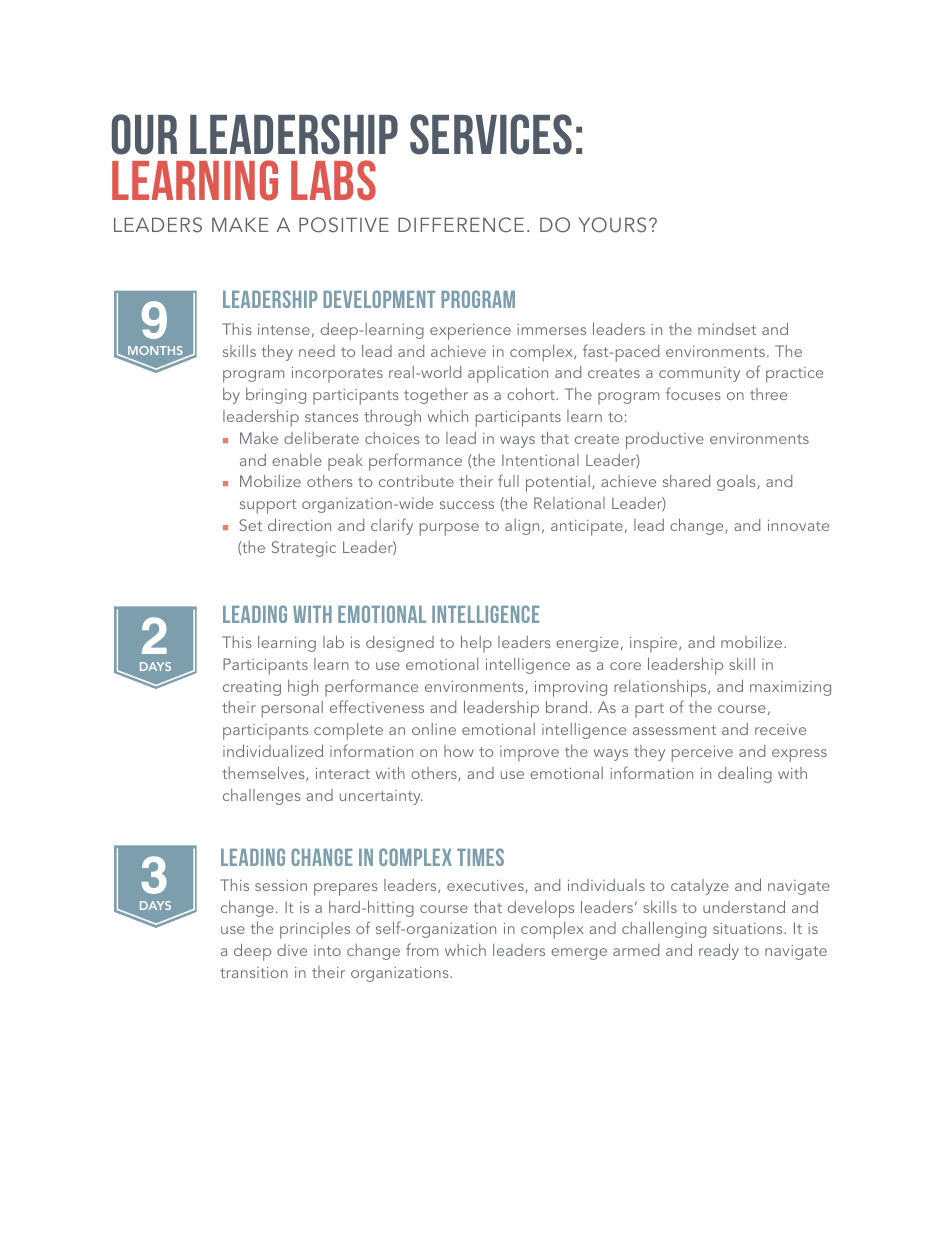  What do you see at coordinates (449, 529) in the image?
I see `purpose` at bounding box center [449, 529].
